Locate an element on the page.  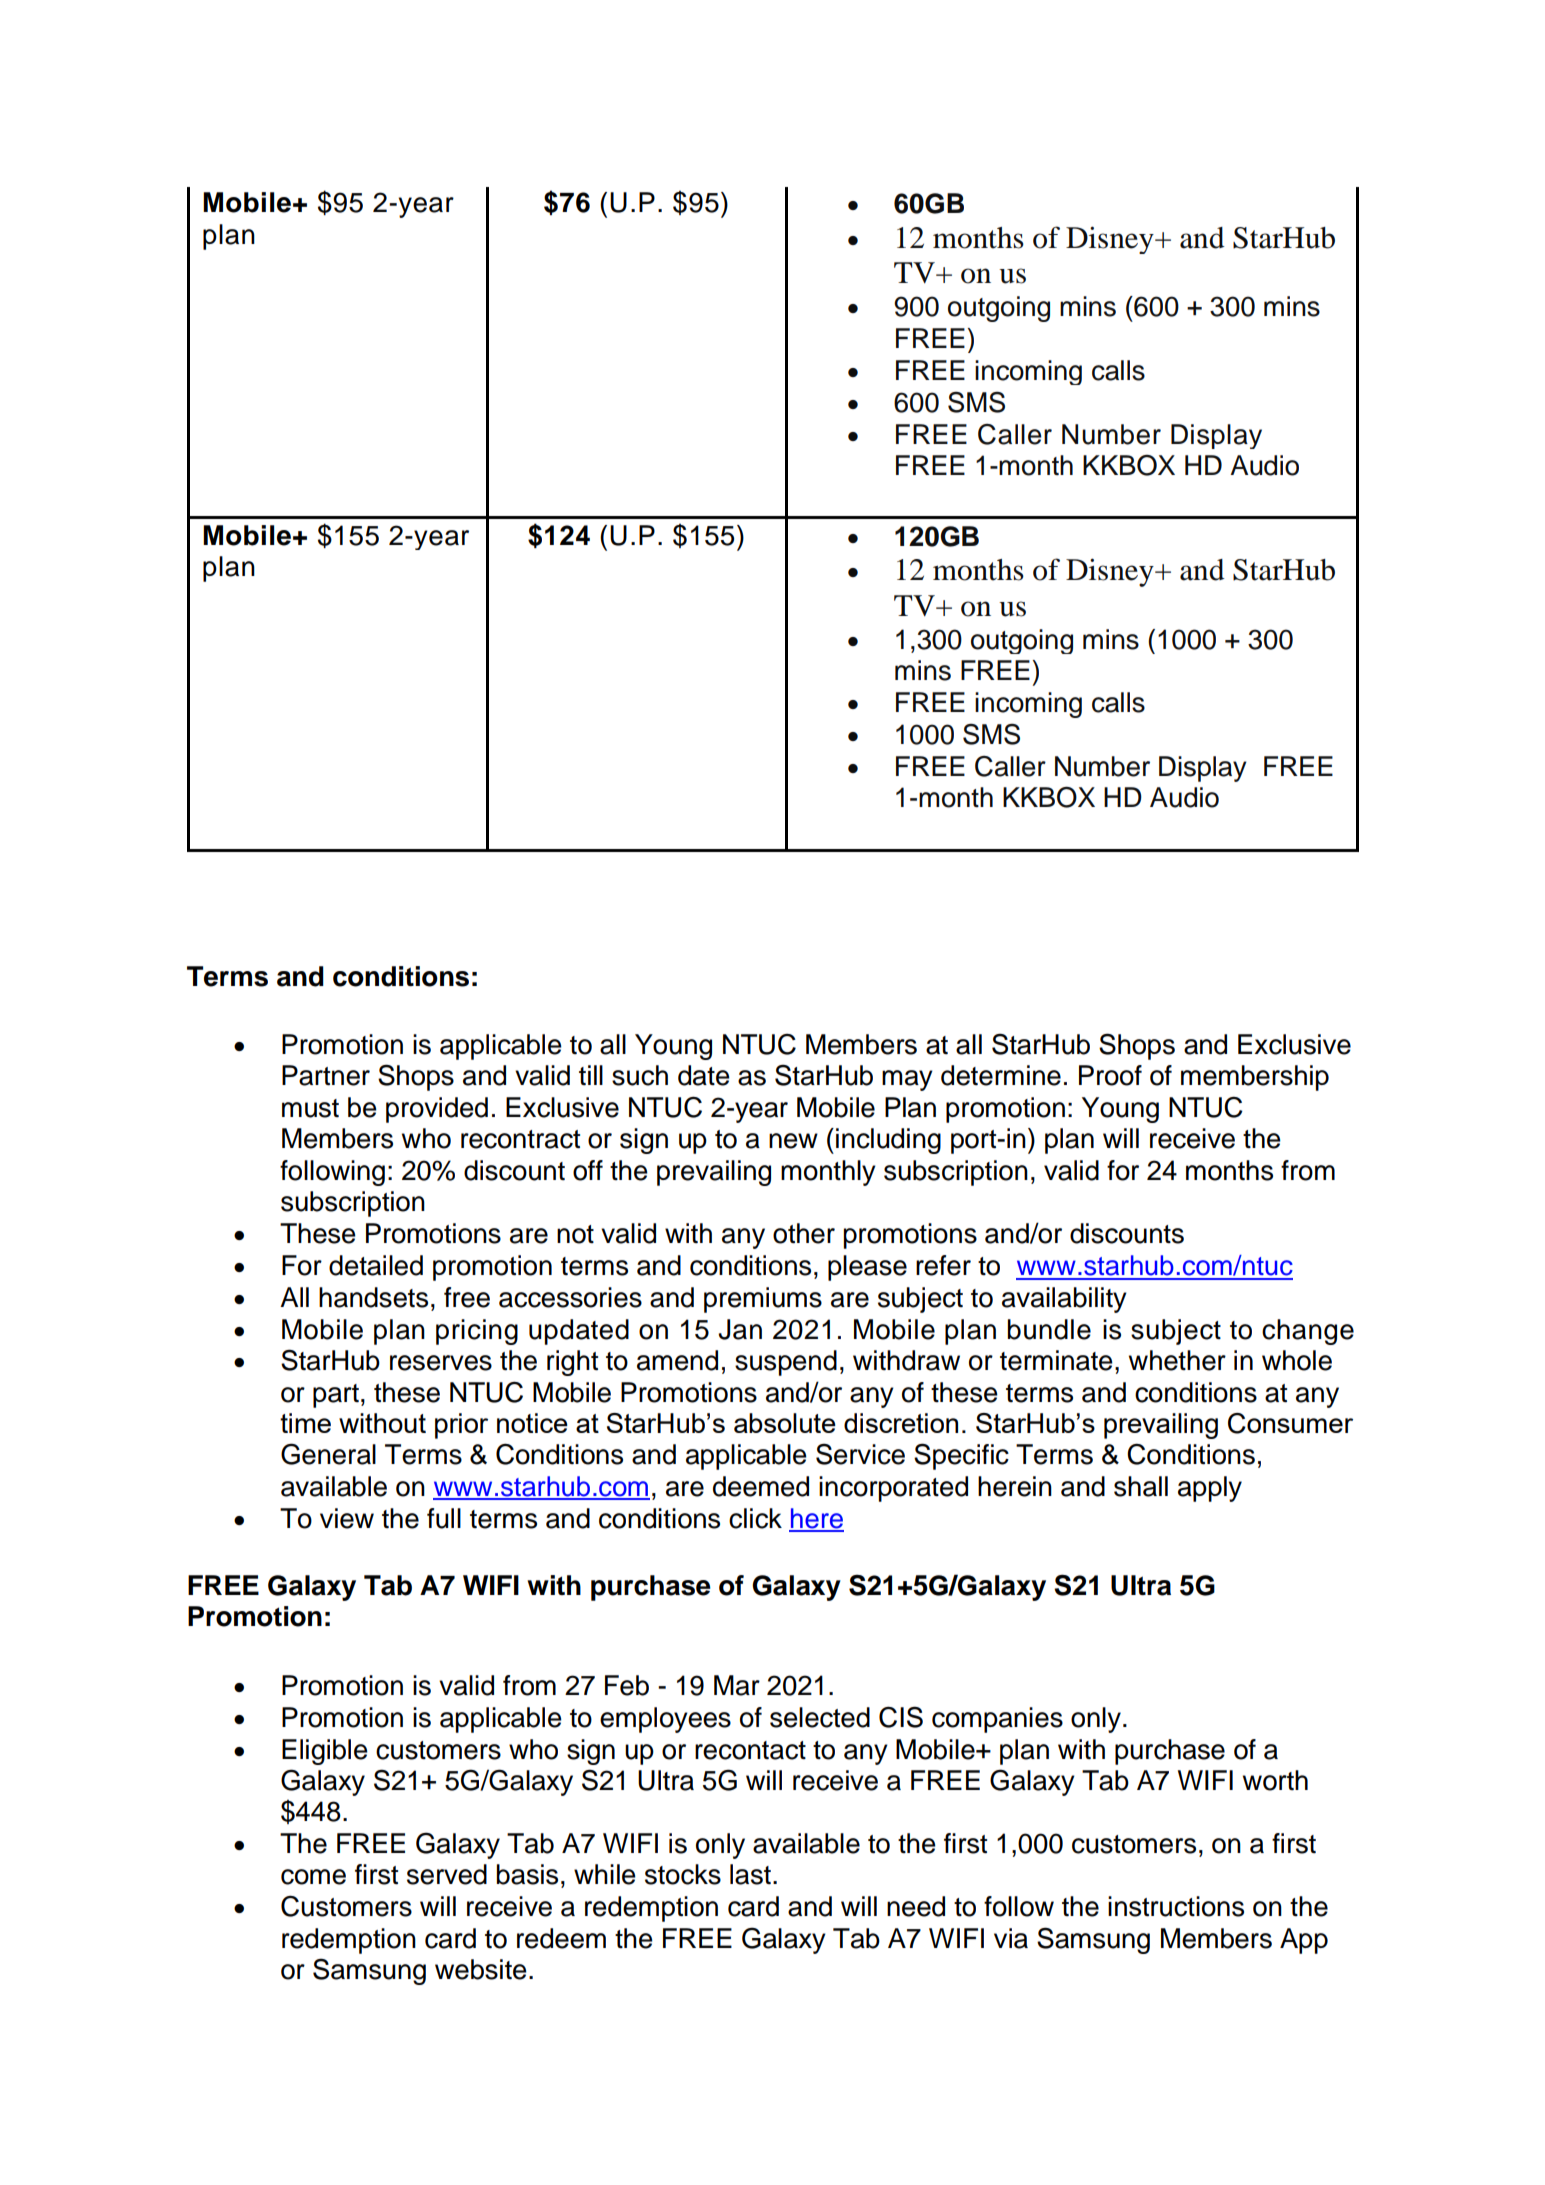
new is located at coordinates (793, 1141).
